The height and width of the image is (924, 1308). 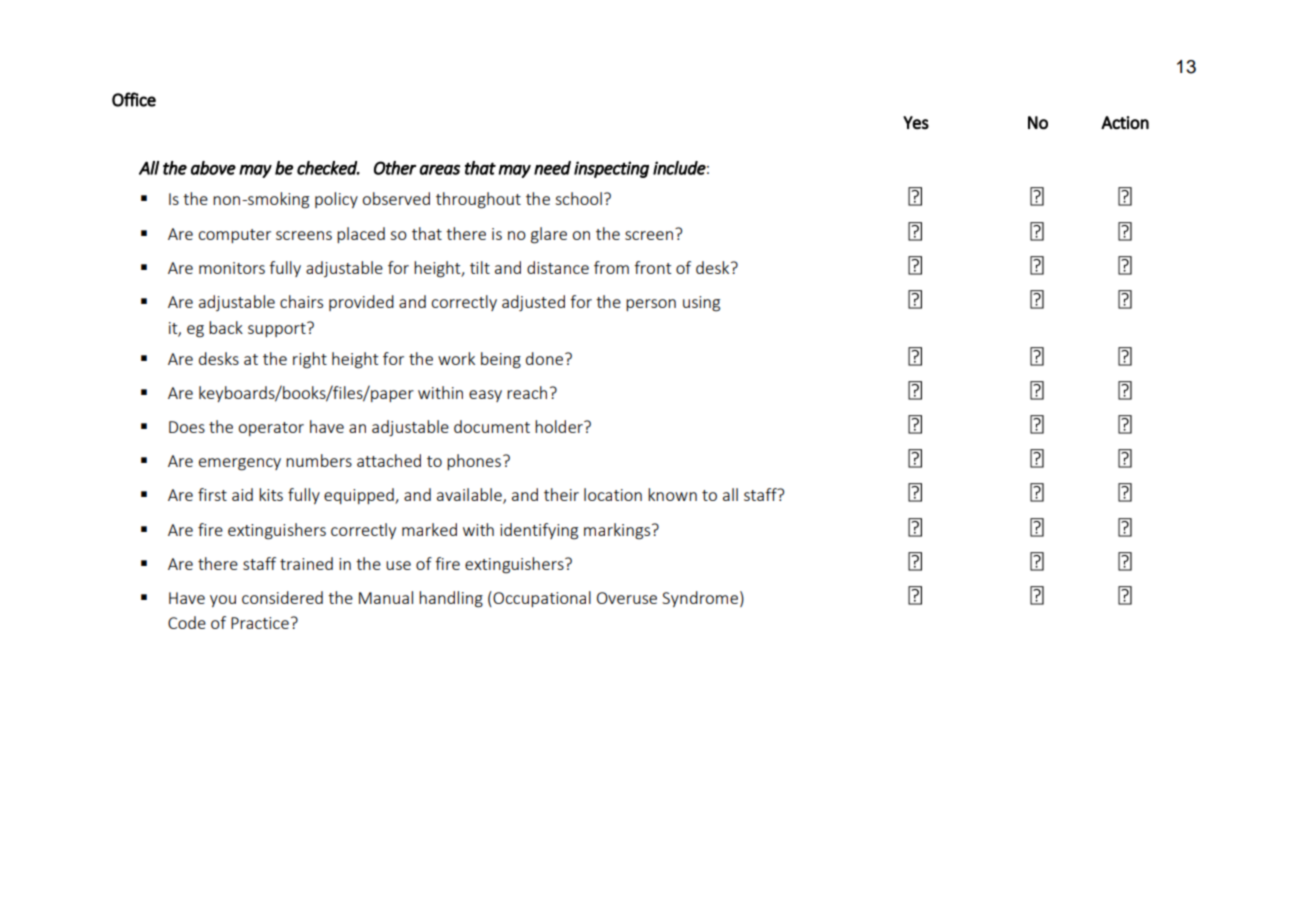 What do you see at coordinates (560, 426) in the image?
I see `holder` at bounding box center [560, 426].
